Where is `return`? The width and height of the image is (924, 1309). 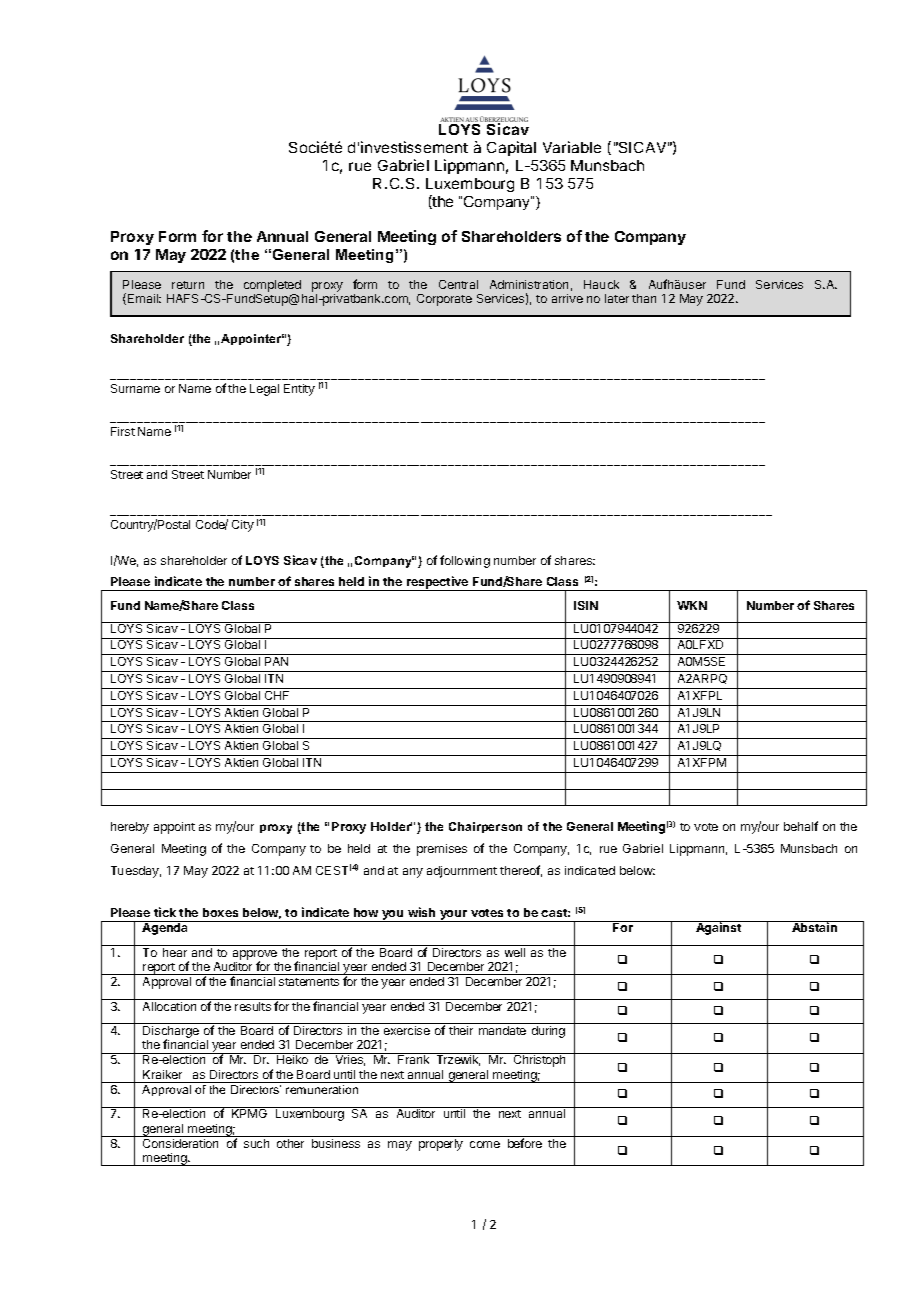
return is located at coordinates (188, 285).
